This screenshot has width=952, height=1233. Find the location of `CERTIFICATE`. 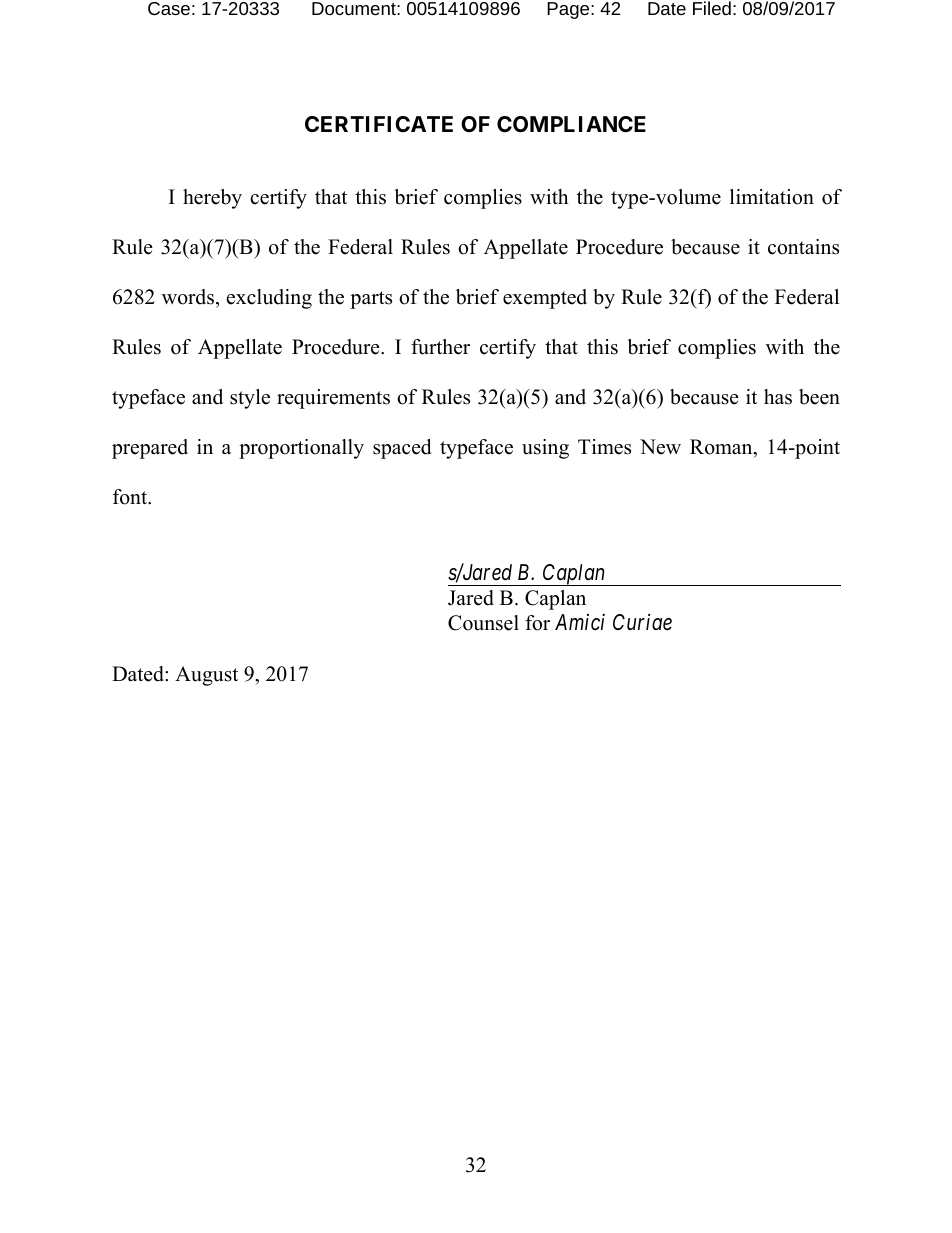

CERTIFICATE is located at coordinates (379, 124).
